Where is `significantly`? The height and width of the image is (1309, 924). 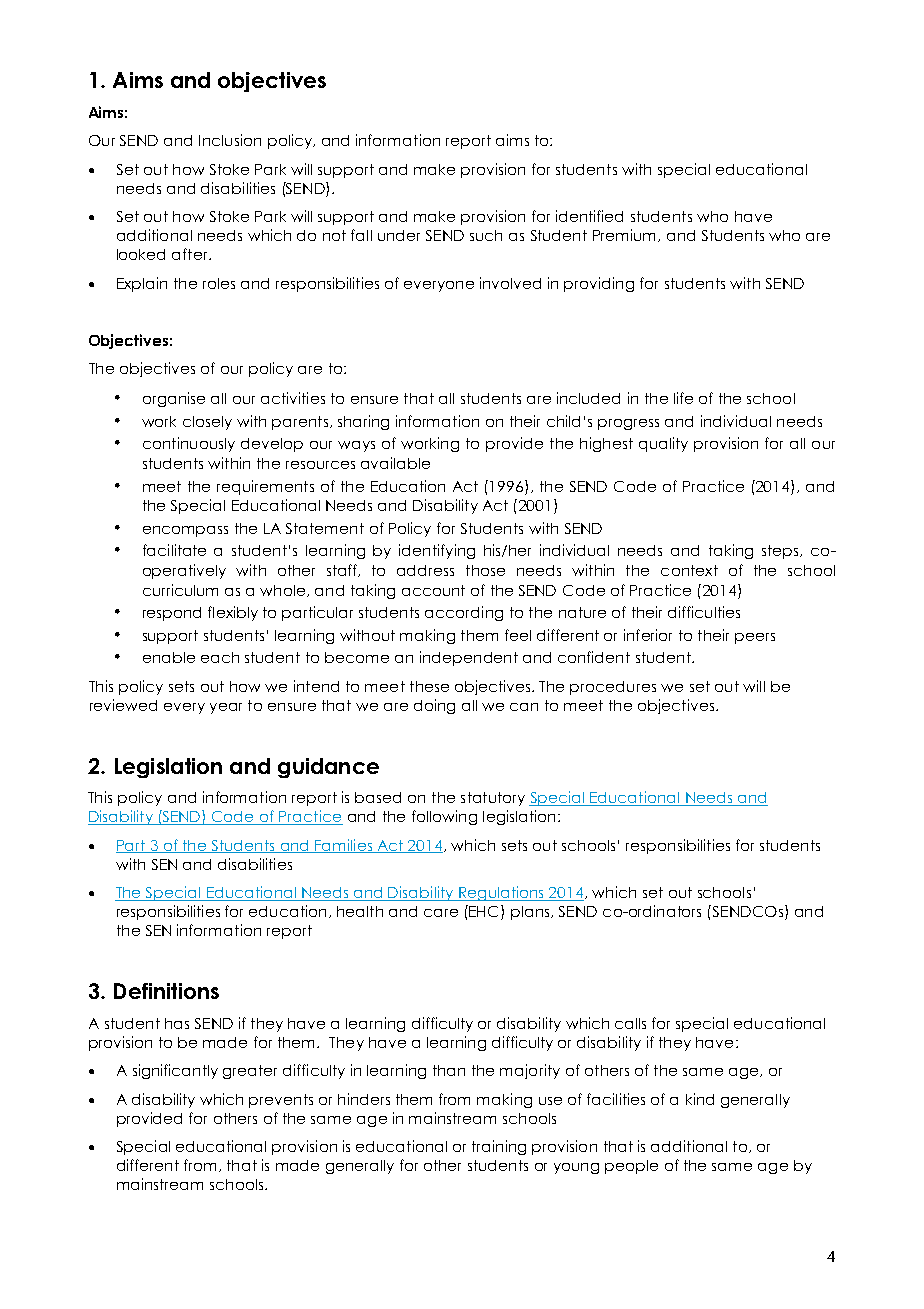 significantly is located at coordinates (175, 1071).
